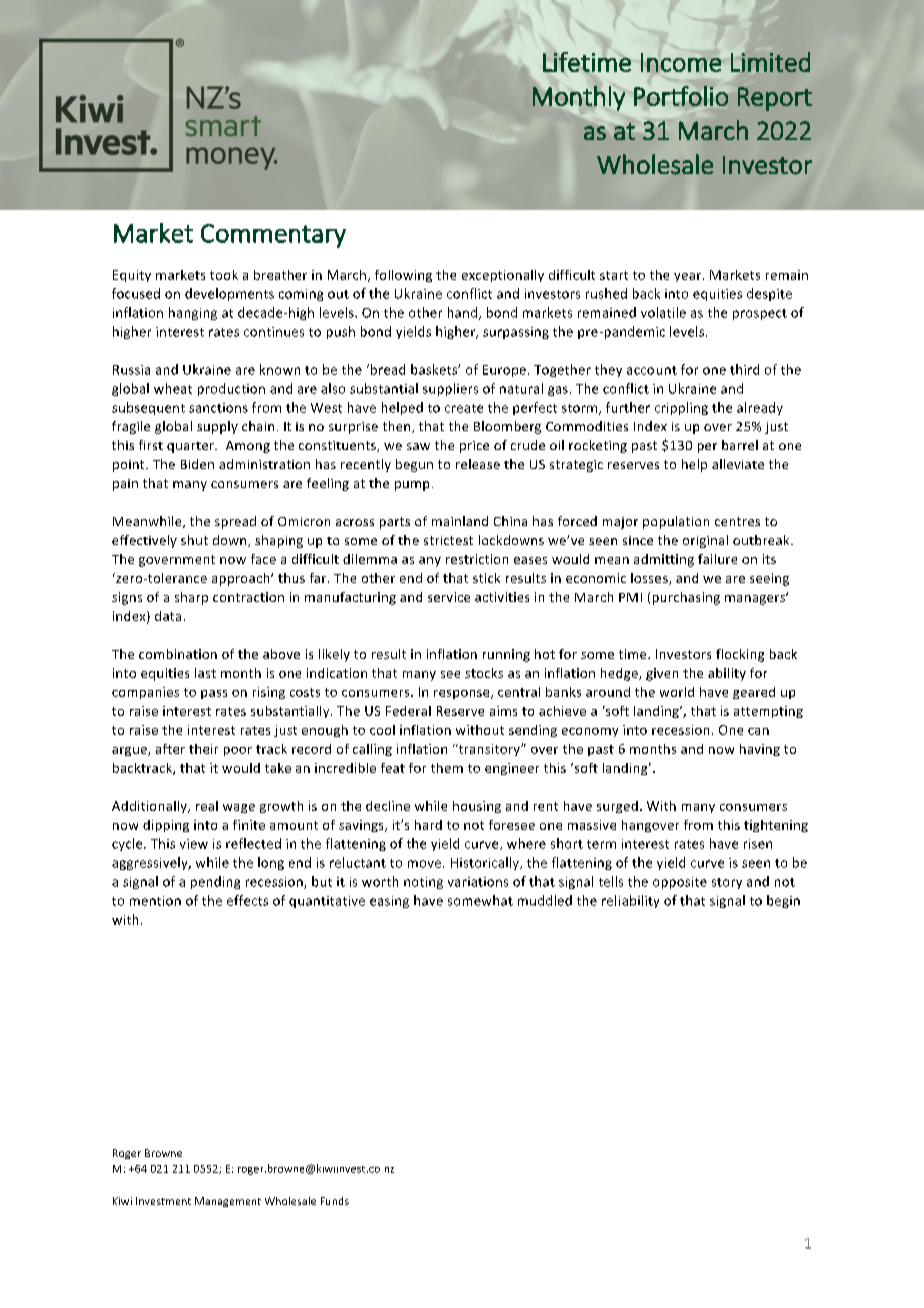 The image size is (924, 1308). Describe the element at coordinates (503, 276) in the screenshot. I see `exceptionally` at that location.
